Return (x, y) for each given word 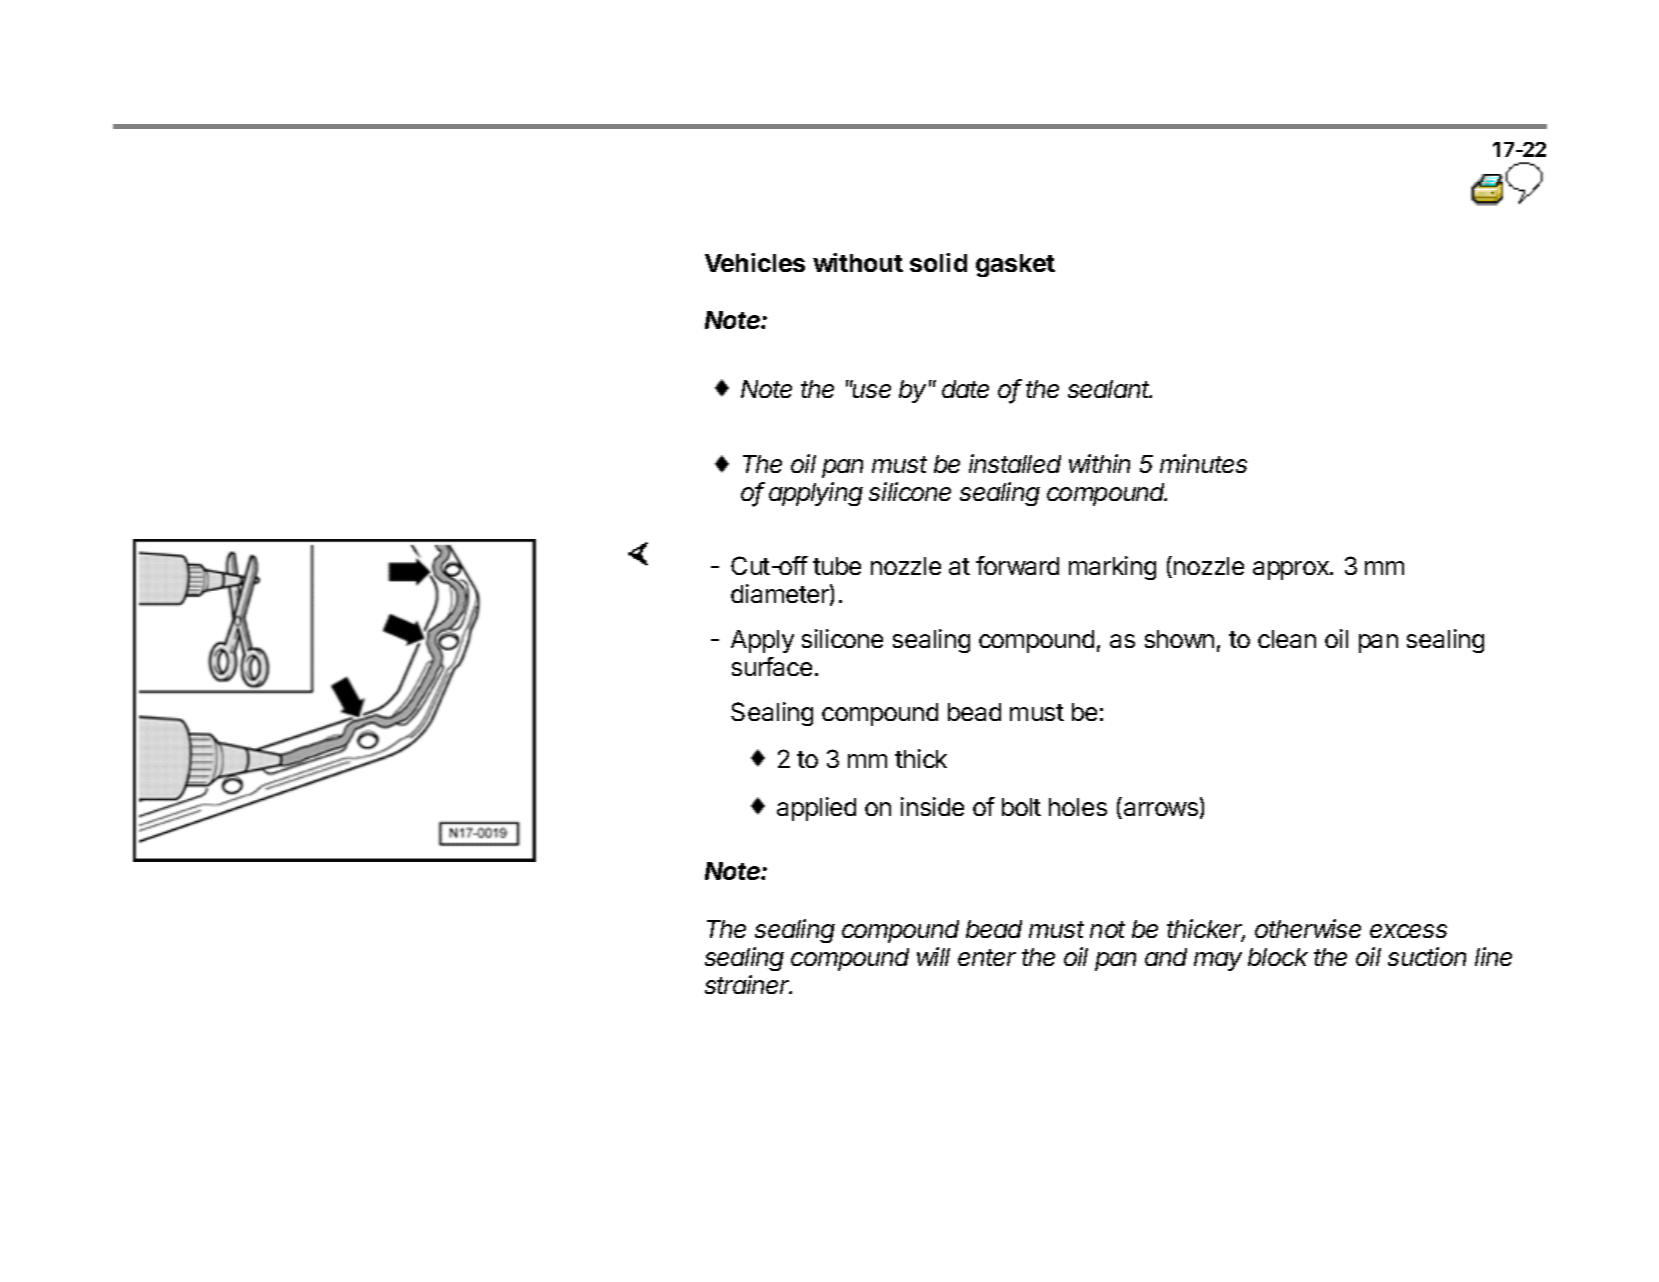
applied (816, 809)
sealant (1110, 389)
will (933, 956)
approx (1292, 570)
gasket (1015, 265)
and (1166, 957)
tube (837, 566)
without (858, 262)
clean (1287, 639)
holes (1078, 807)
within (1099, 463)
